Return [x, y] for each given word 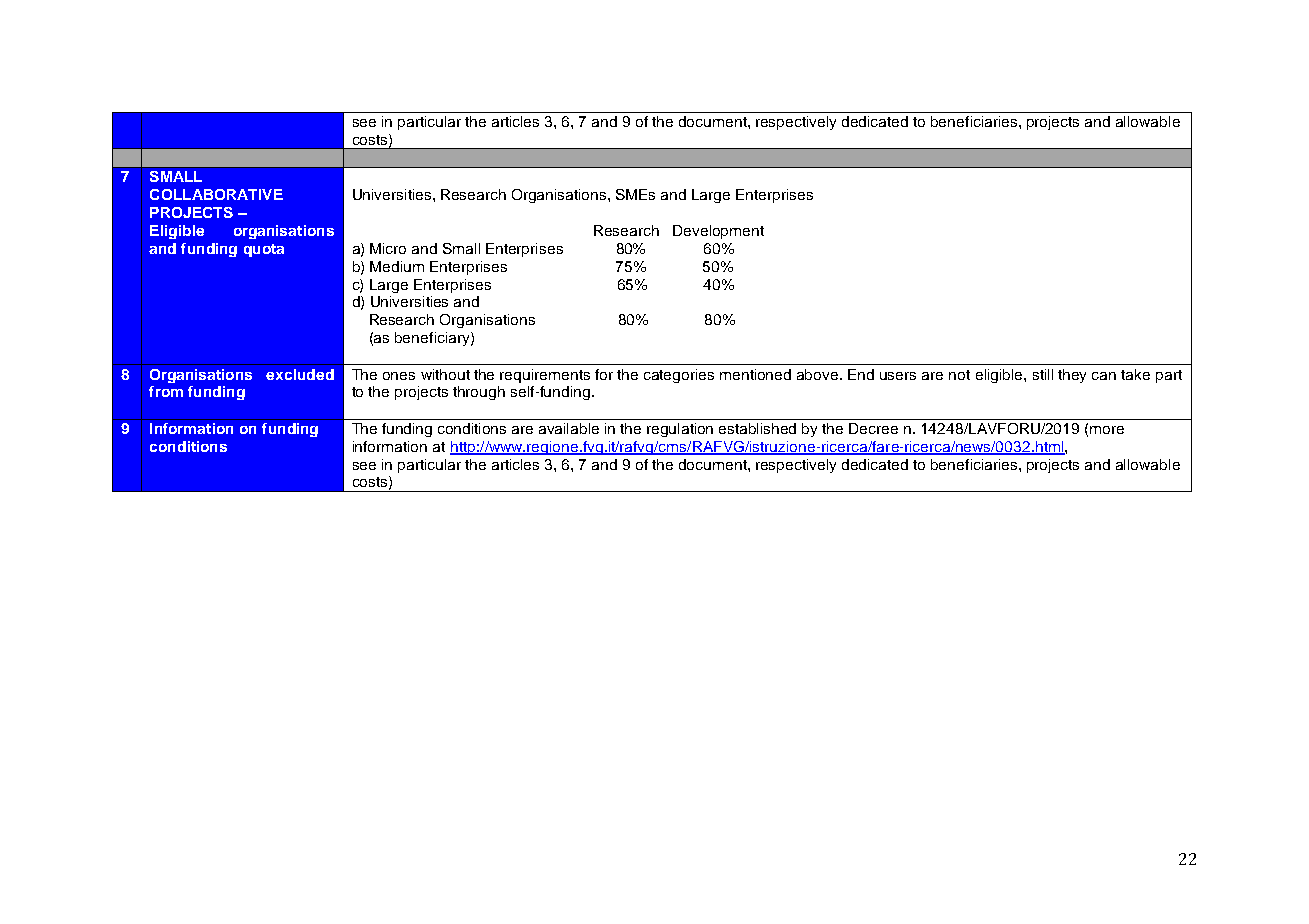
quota [264, 250]
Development [718, 232]
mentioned [755, 374]
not [959, 375]
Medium [397, 266]
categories [679, 376]
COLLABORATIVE [216, 194]
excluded [300, 374]
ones [399, 376]
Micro [388, 248]
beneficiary [433, 339]
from [166, 391]
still [1043, 374]
